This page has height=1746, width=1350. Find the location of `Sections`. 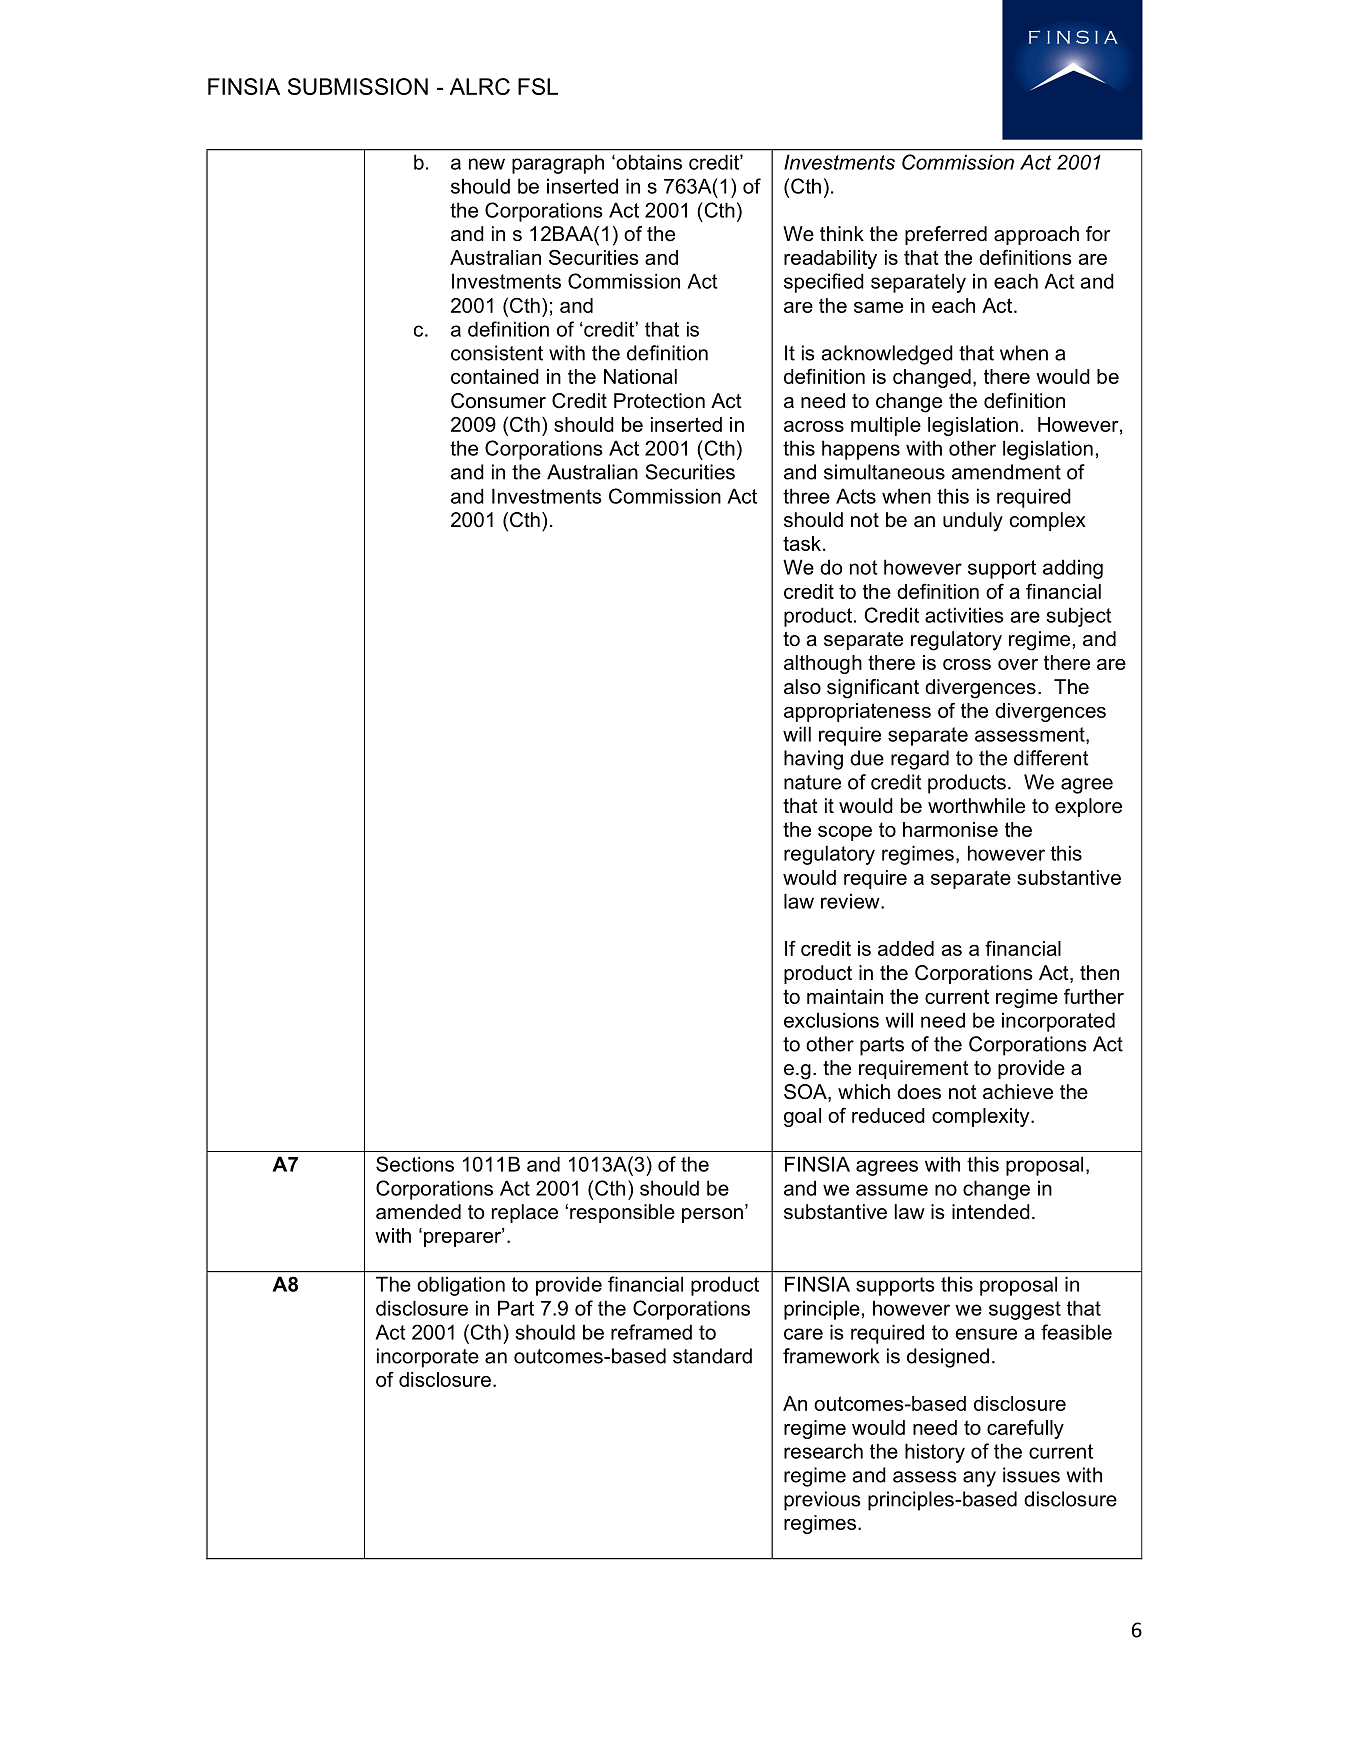

Sections is located at coordinates (415, 1164).
